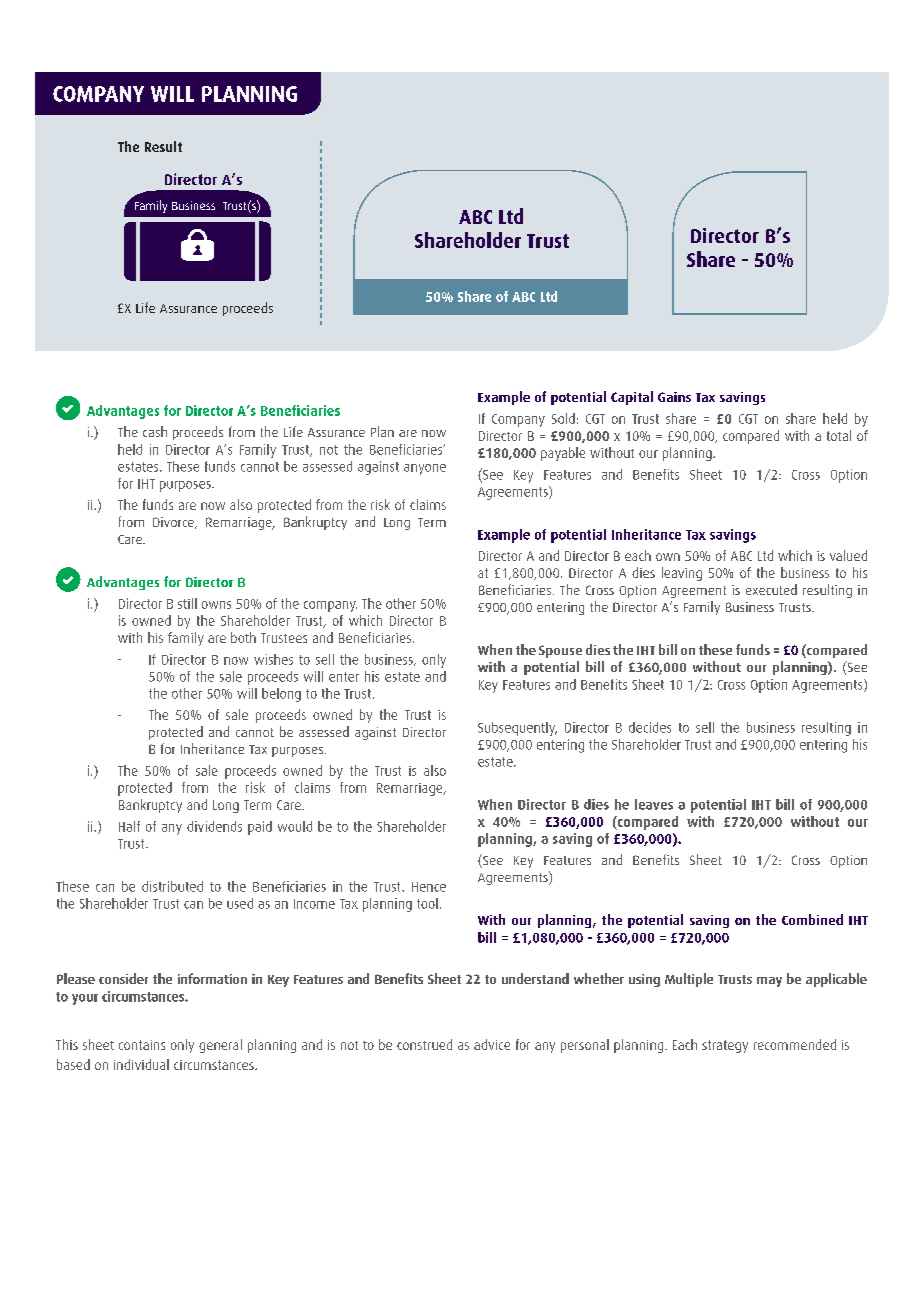 The image size is (924, 1308). Describe the element at coordinates (839, 435) in the screenshot. I see `total` at that location.
